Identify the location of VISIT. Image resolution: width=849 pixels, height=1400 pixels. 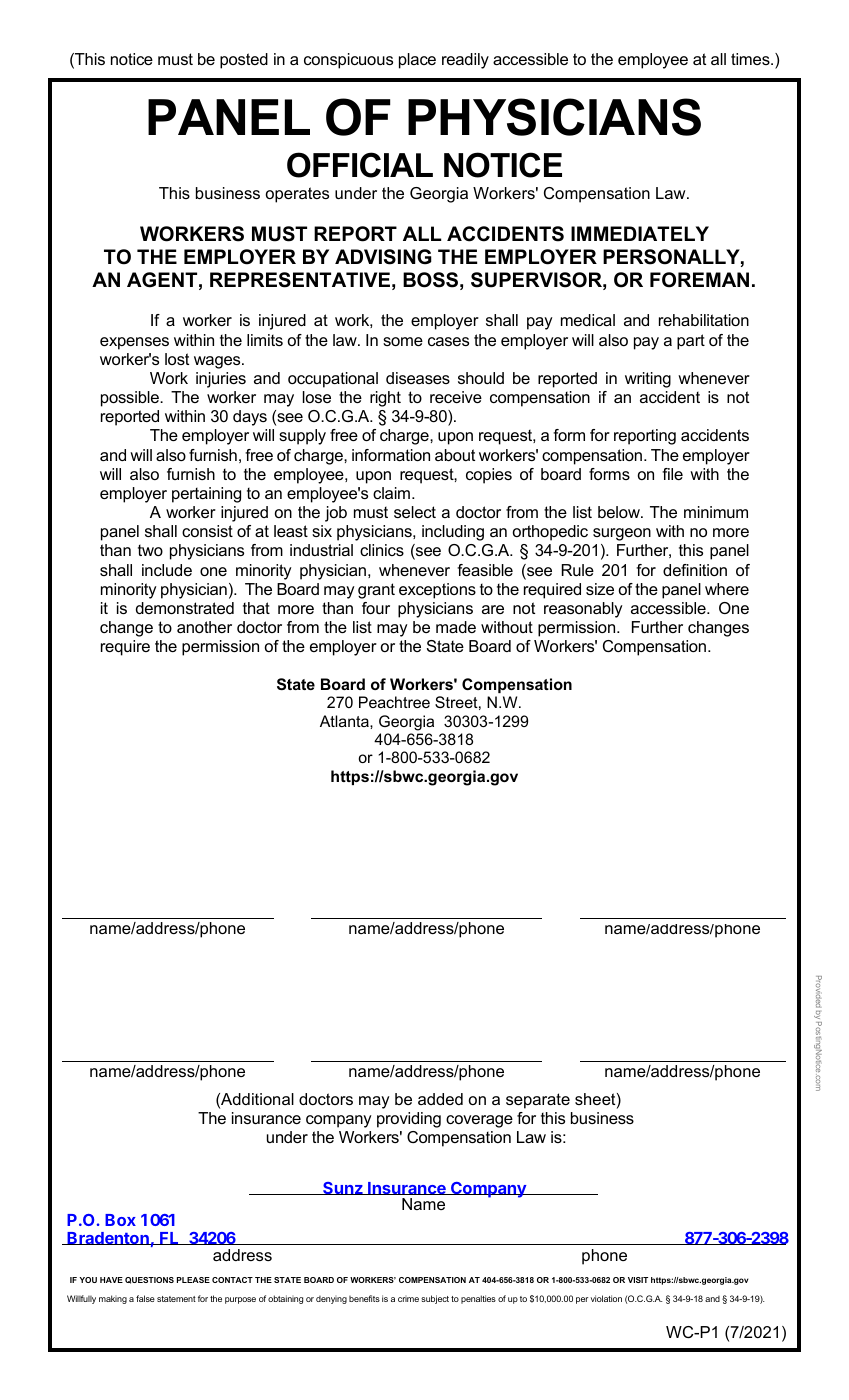
(638, 1280).
